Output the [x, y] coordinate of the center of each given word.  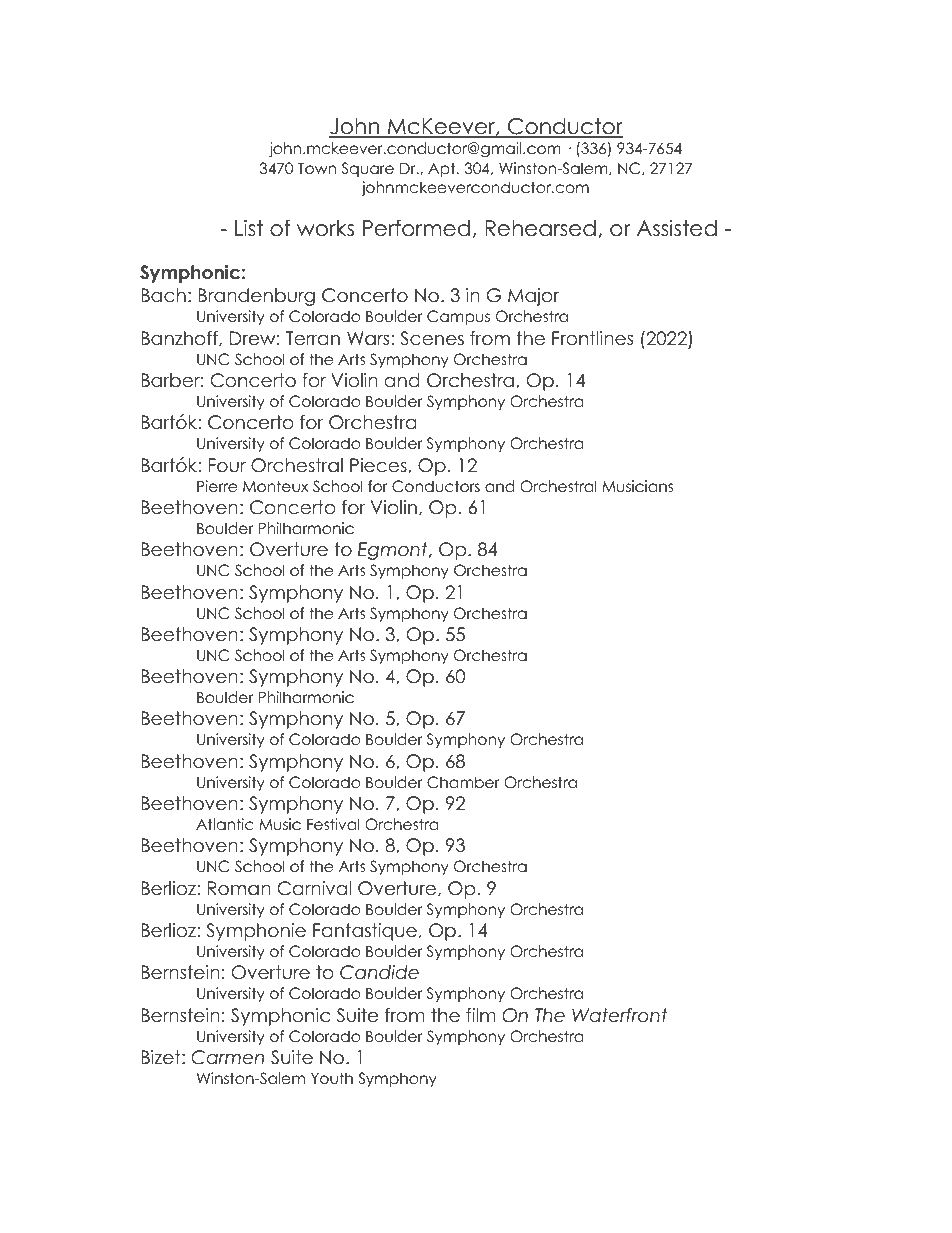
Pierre [217, 486]
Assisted [677, 228]
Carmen [227, 1057]
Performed [416, 228]
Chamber [463, 782]
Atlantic [225, 824]
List [249, 228]
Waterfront [620, 1015]
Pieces [379, 465]
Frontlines [592, 338]
